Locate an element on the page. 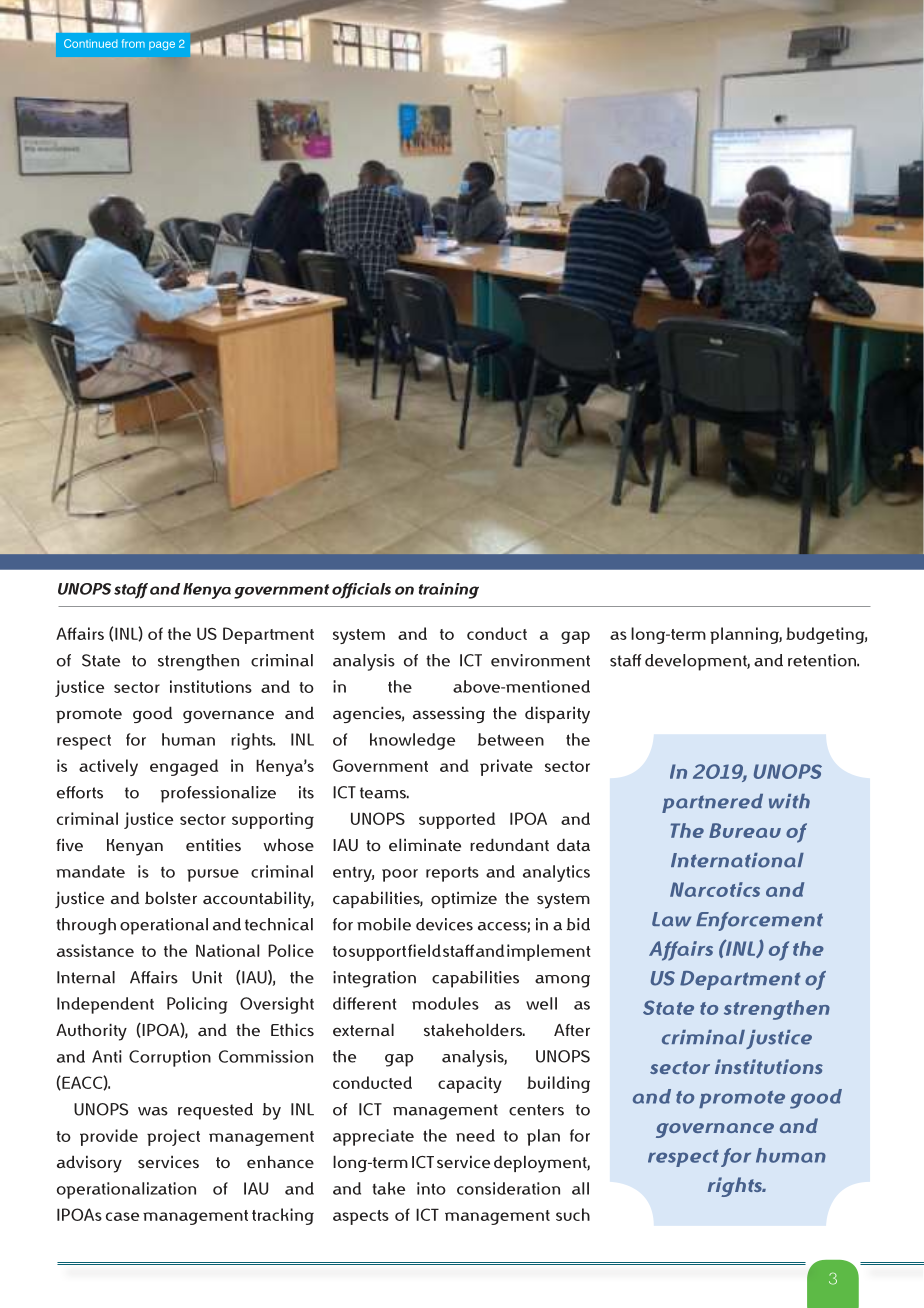 The image size is (924, 1308). Law is located at coordinates (671, 919).
